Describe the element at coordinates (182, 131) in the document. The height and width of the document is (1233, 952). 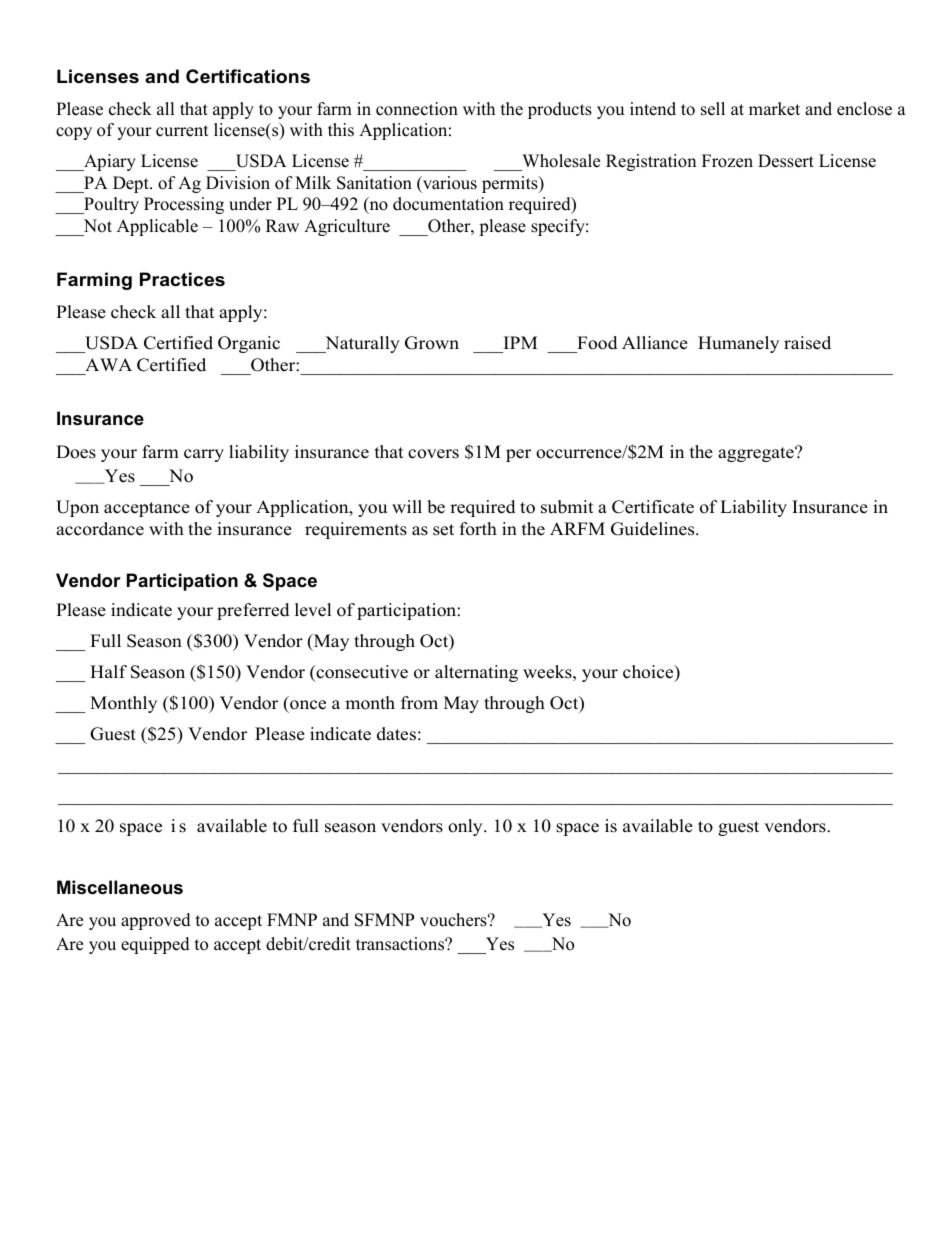
I see `current` at that location.
